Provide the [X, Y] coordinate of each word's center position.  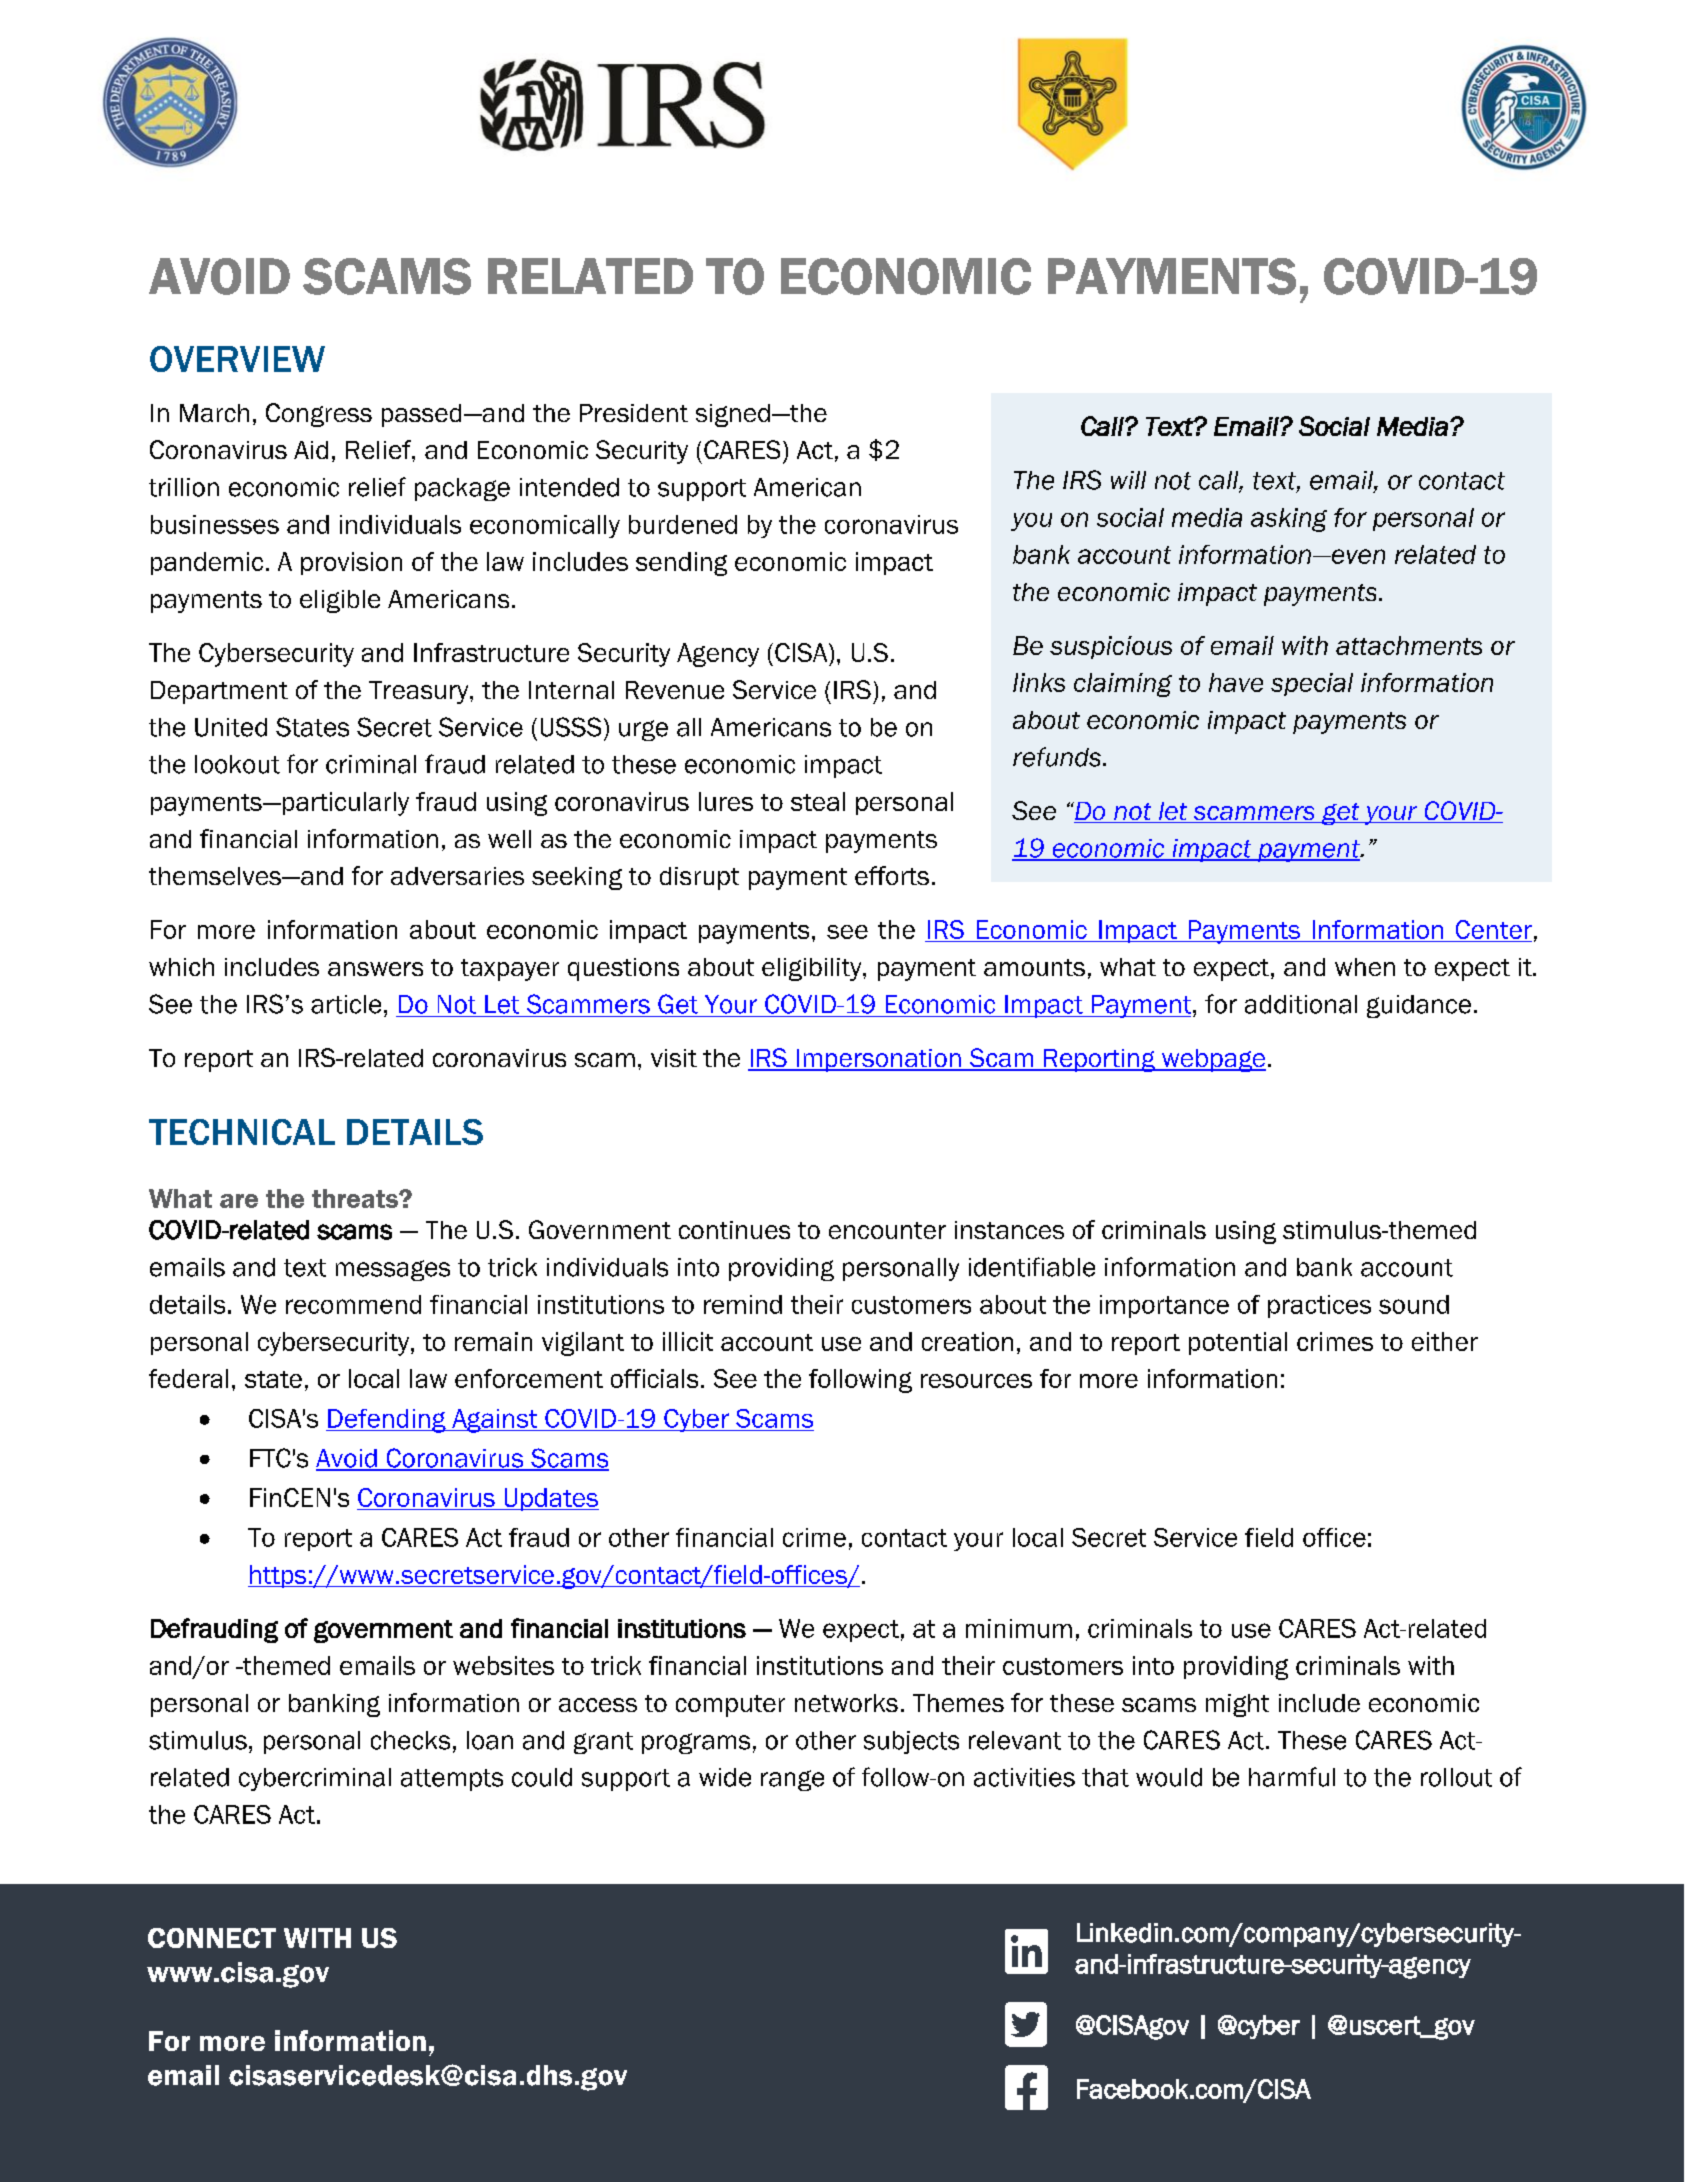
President [634, 413]
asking [1289, 520]
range [792, 1780]
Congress [319, 415]
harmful [1292, 1777]
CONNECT [212, 1938]
